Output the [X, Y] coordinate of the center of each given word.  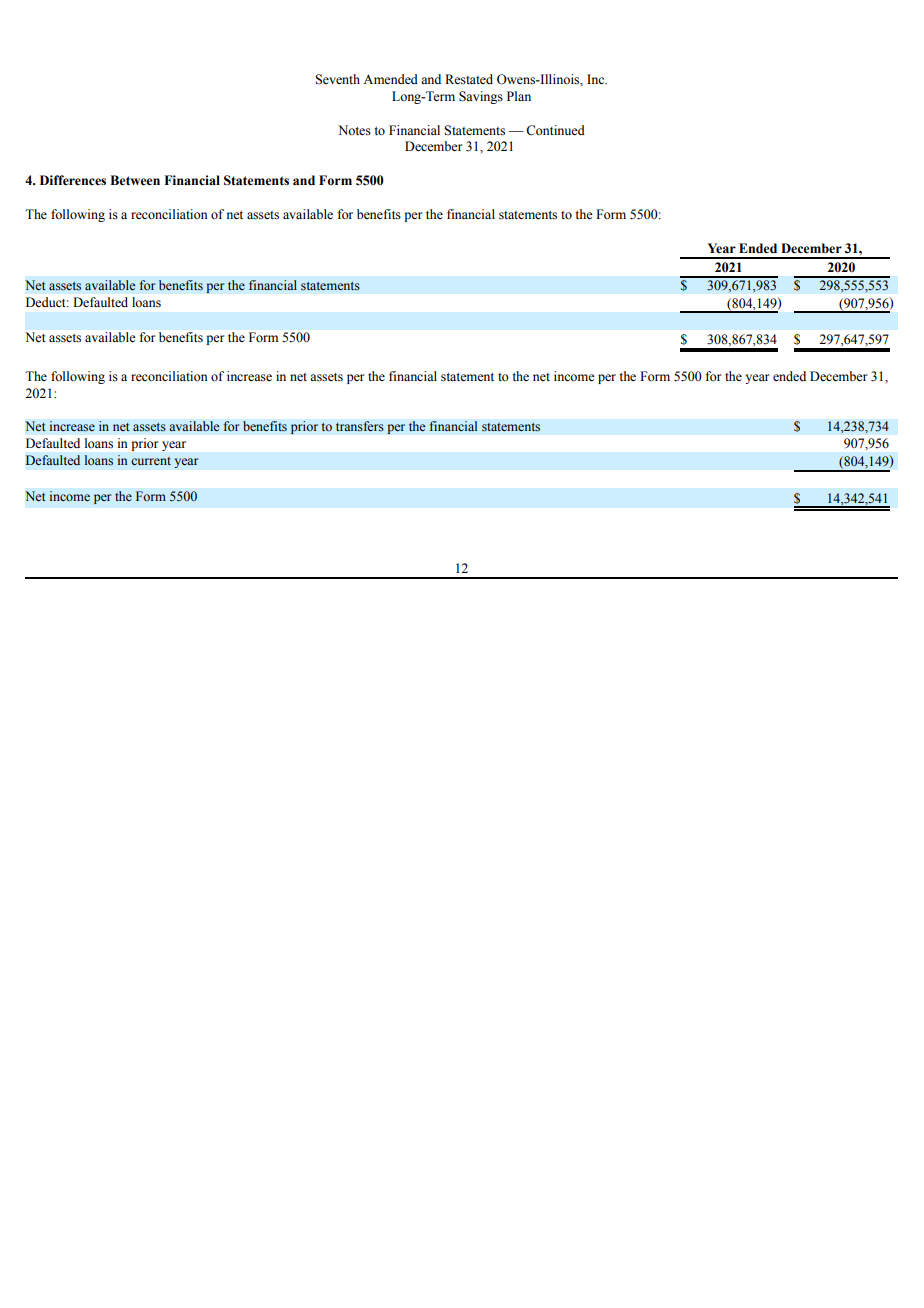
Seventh [337, 79]
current [151, 461]
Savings [481, 97]
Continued [555, 130]
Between [135, 180]
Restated [469, 79]
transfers [360, 426]
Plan [519, 96]
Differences [73, 180]
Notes [354, 130]
